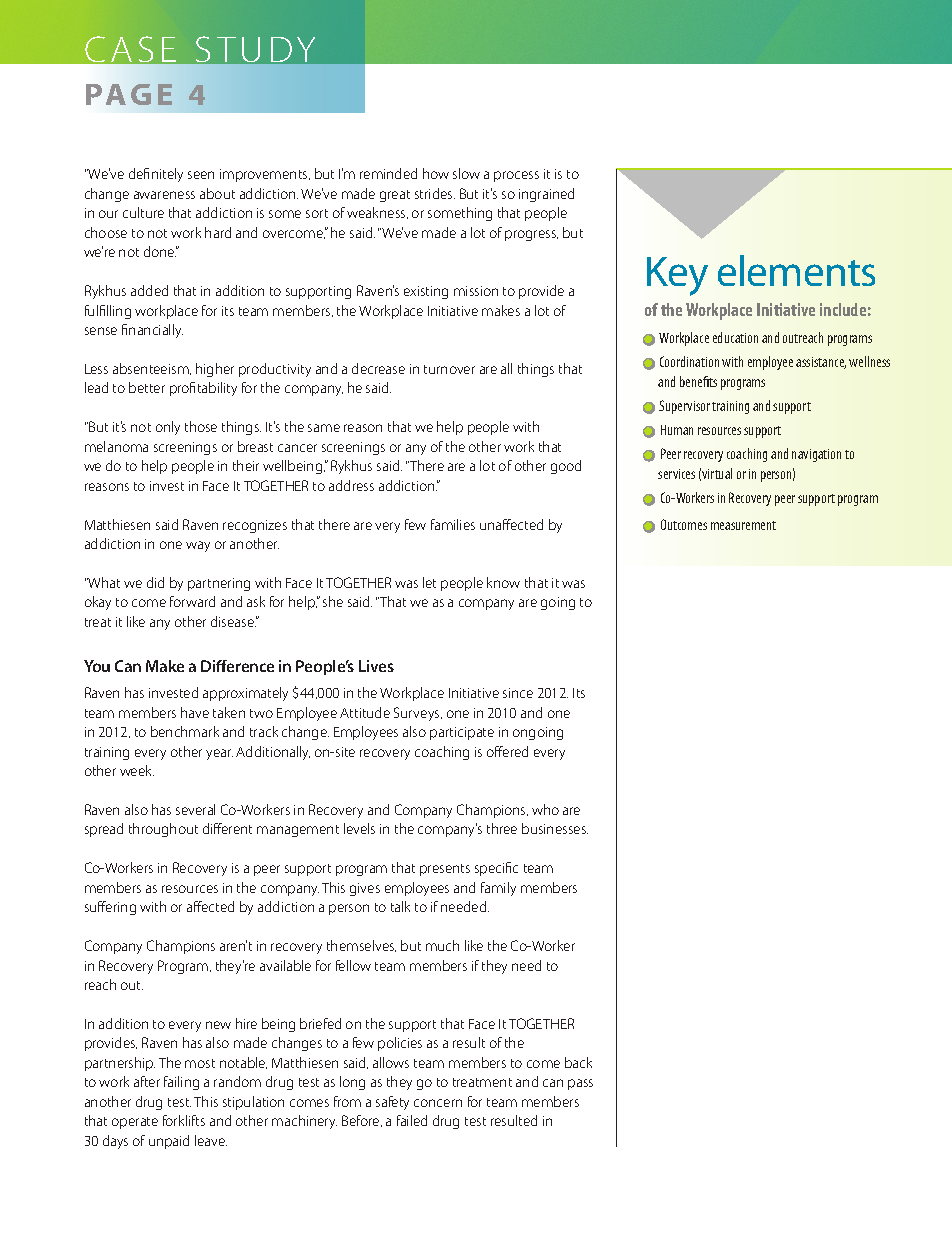  What do you see at coordinates (438, 1103) in the screenshot?
I see `concern` at bounding box center [438, 1103].
